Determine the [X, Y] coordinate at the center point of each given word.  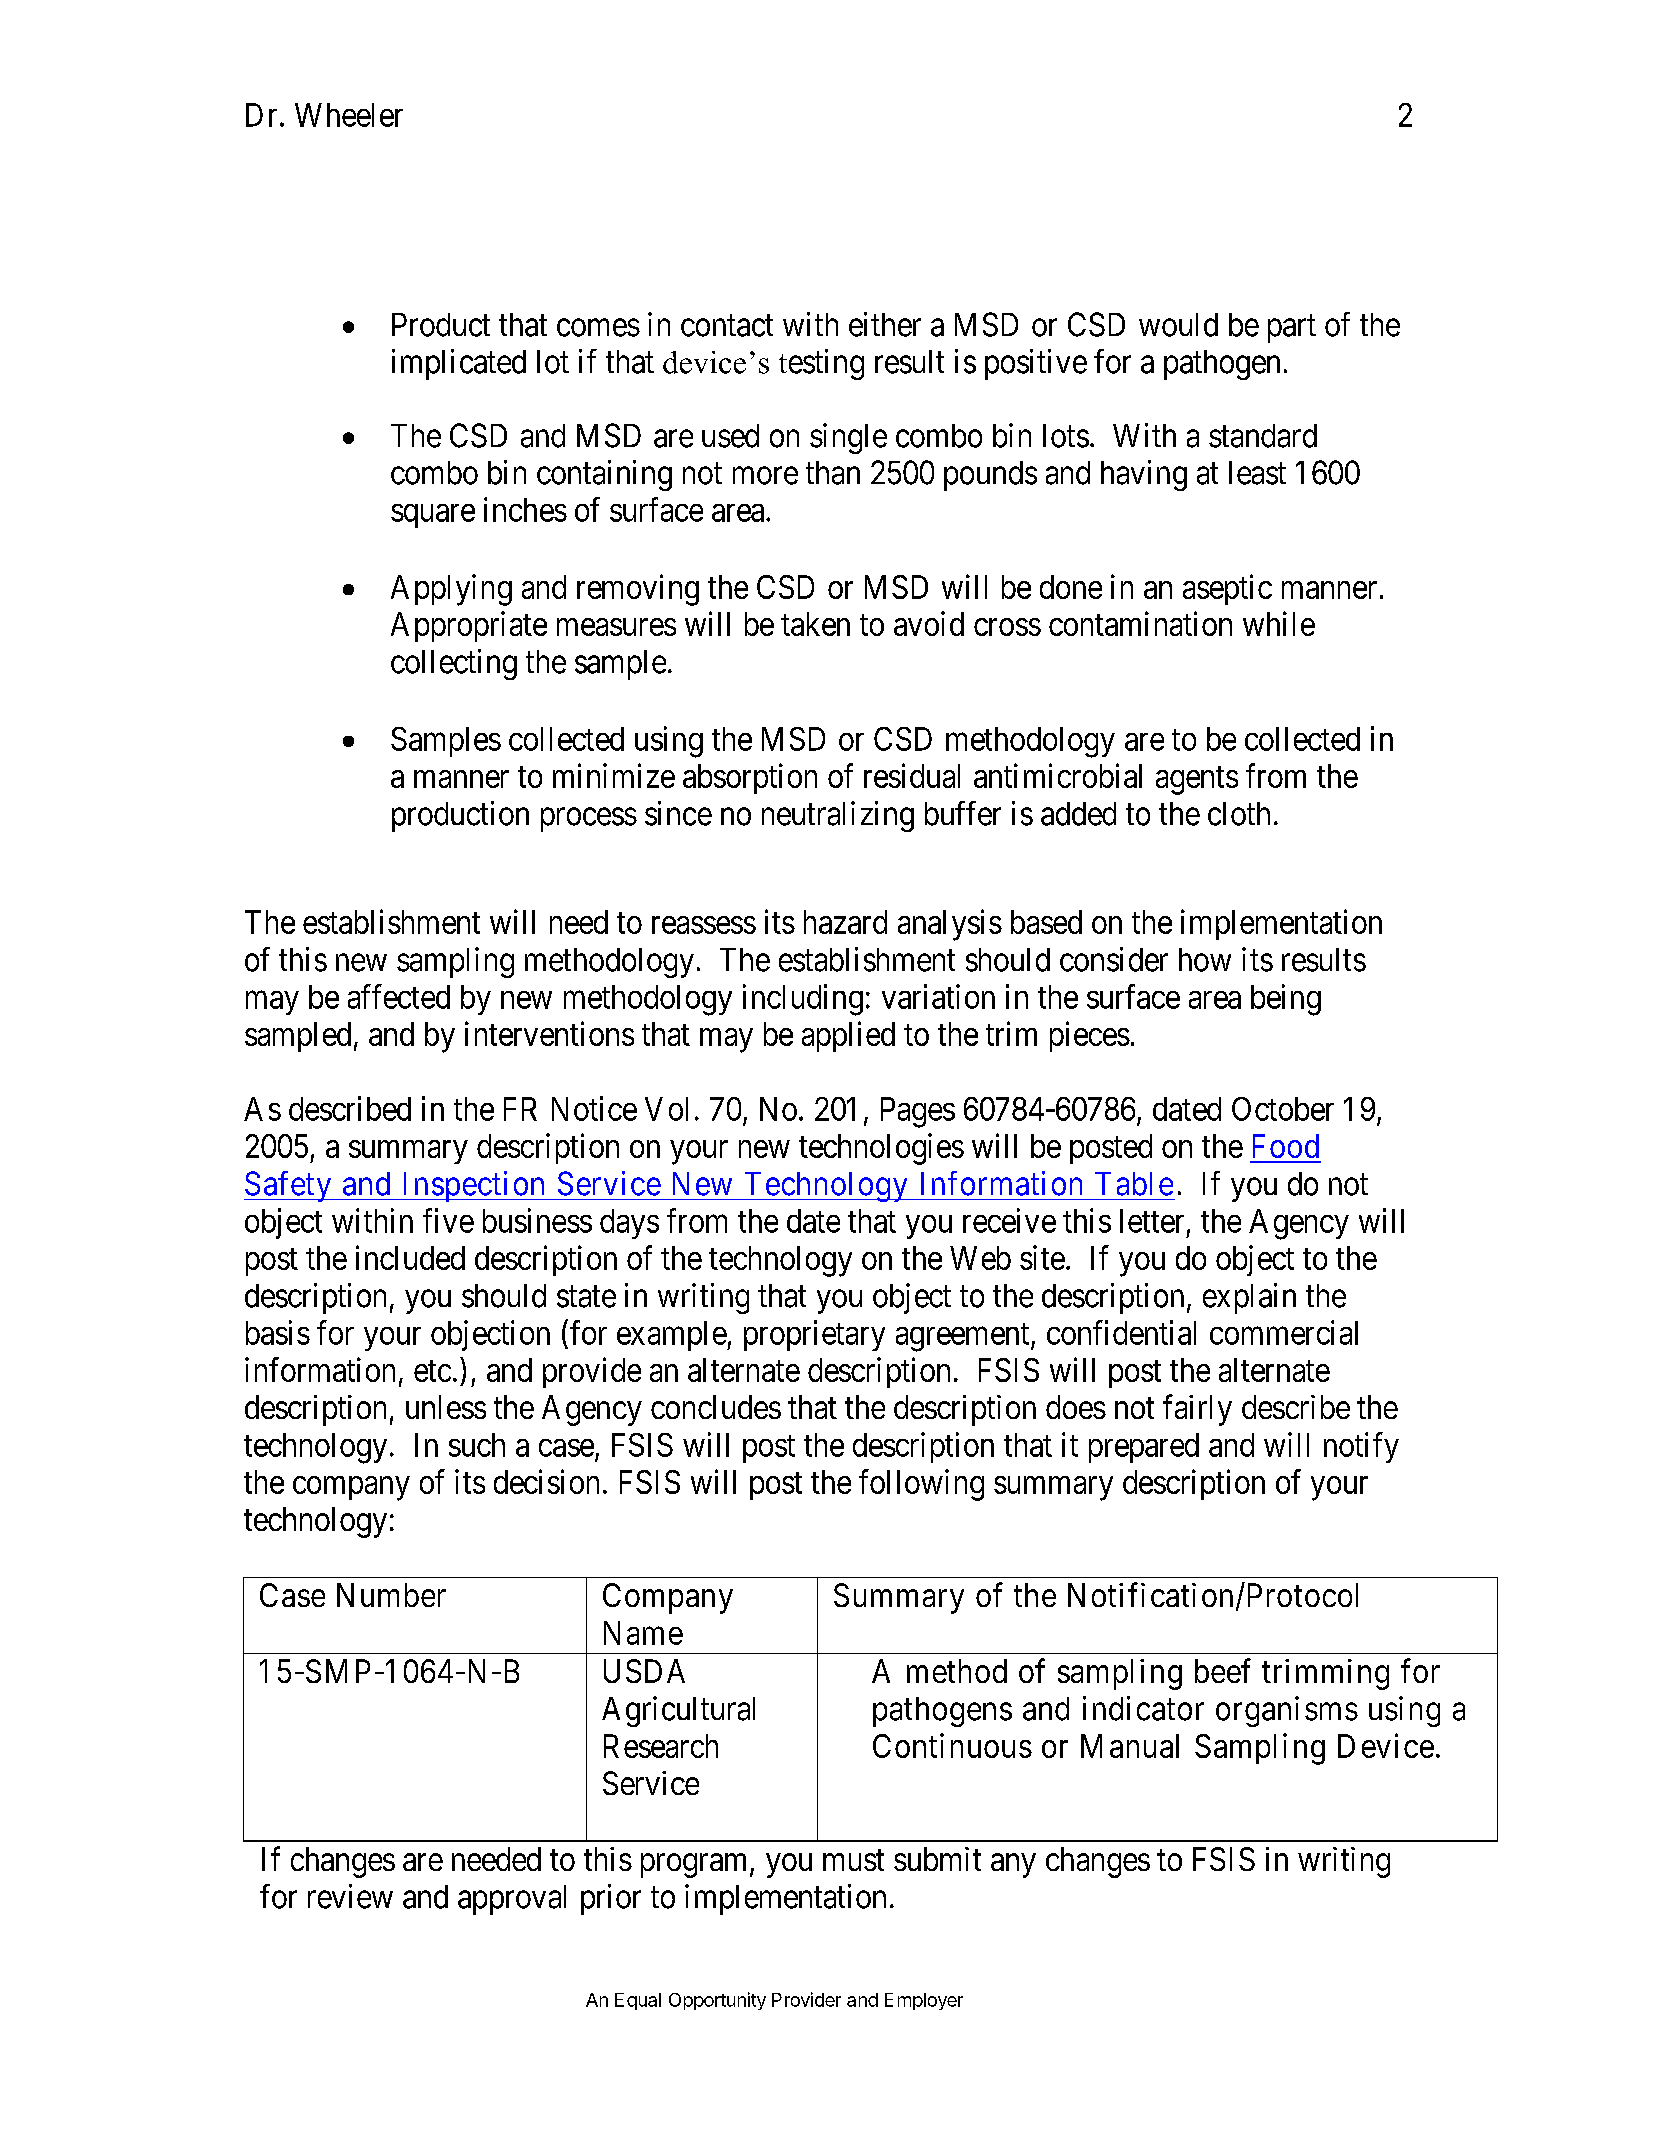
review [350, 1896]
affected [399, 996]
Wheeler [349, 115]
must [853, 1860]
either [885, 324]
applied [848, 1036]
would [1178, 325]
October [1283, 1109]
